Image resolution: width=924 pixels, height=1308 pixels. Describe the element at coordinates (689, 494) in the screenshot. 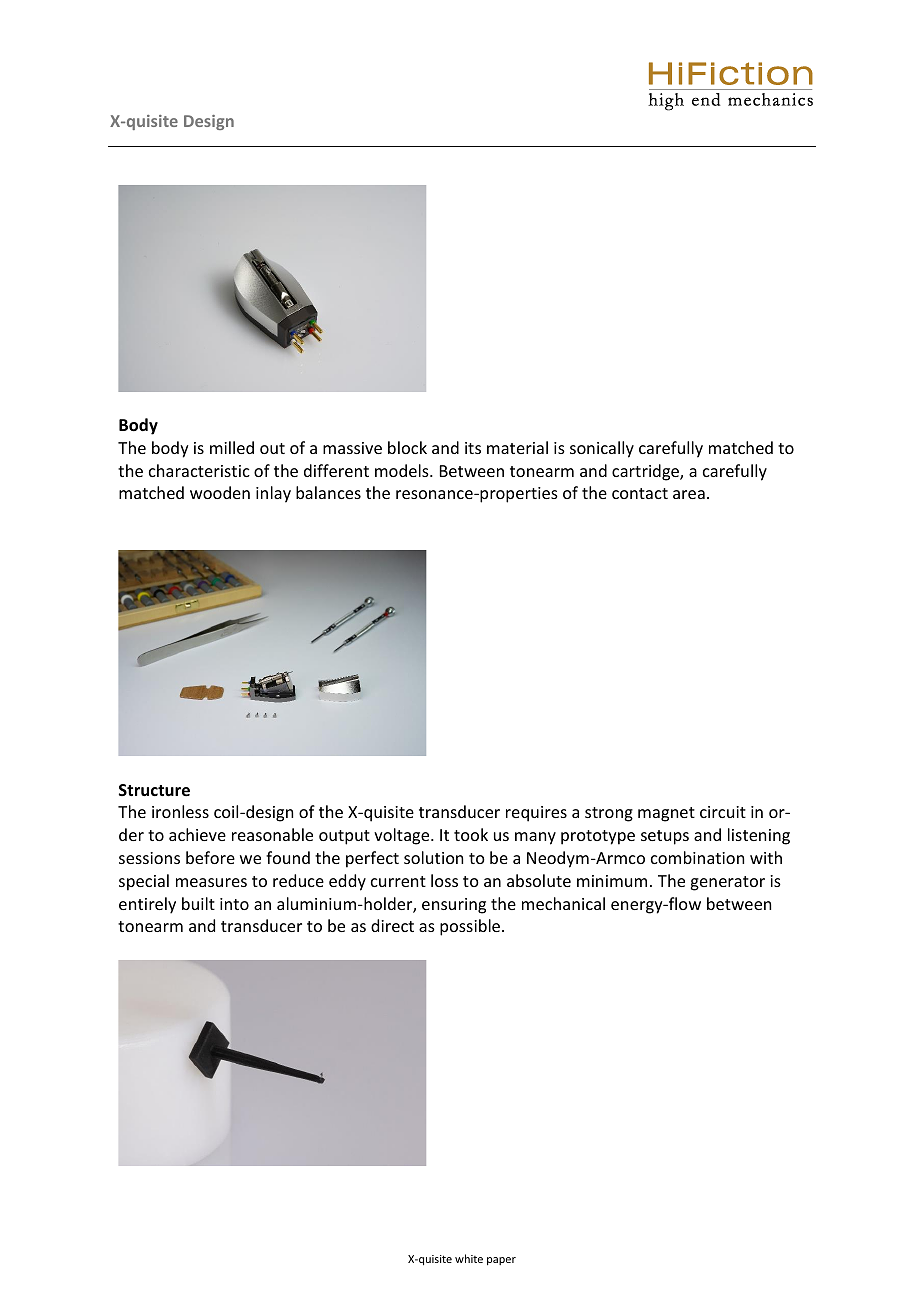

I see `area` at that location.
